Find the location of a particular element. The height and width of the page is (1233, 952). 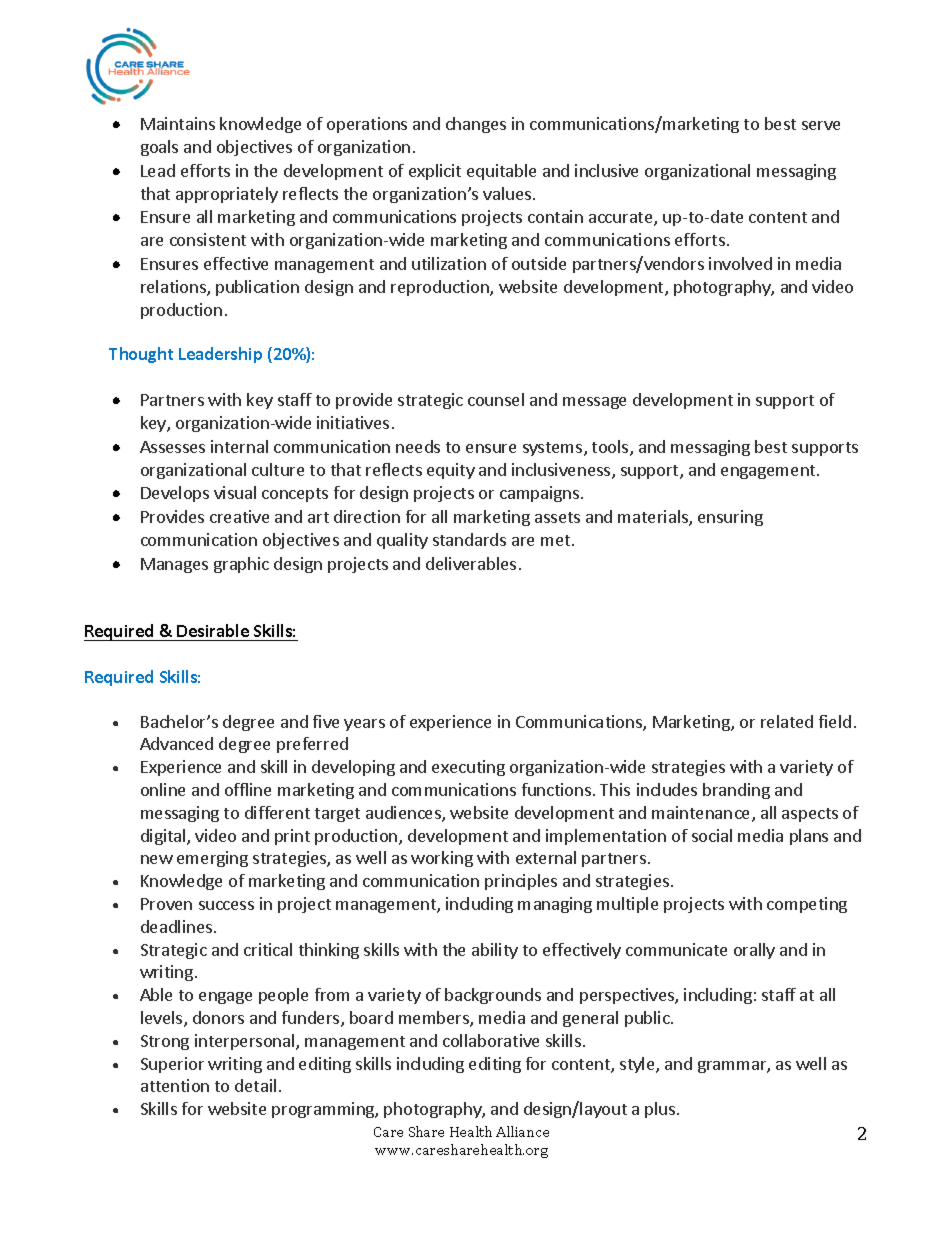

principles is located at coordinates (521, 882).
